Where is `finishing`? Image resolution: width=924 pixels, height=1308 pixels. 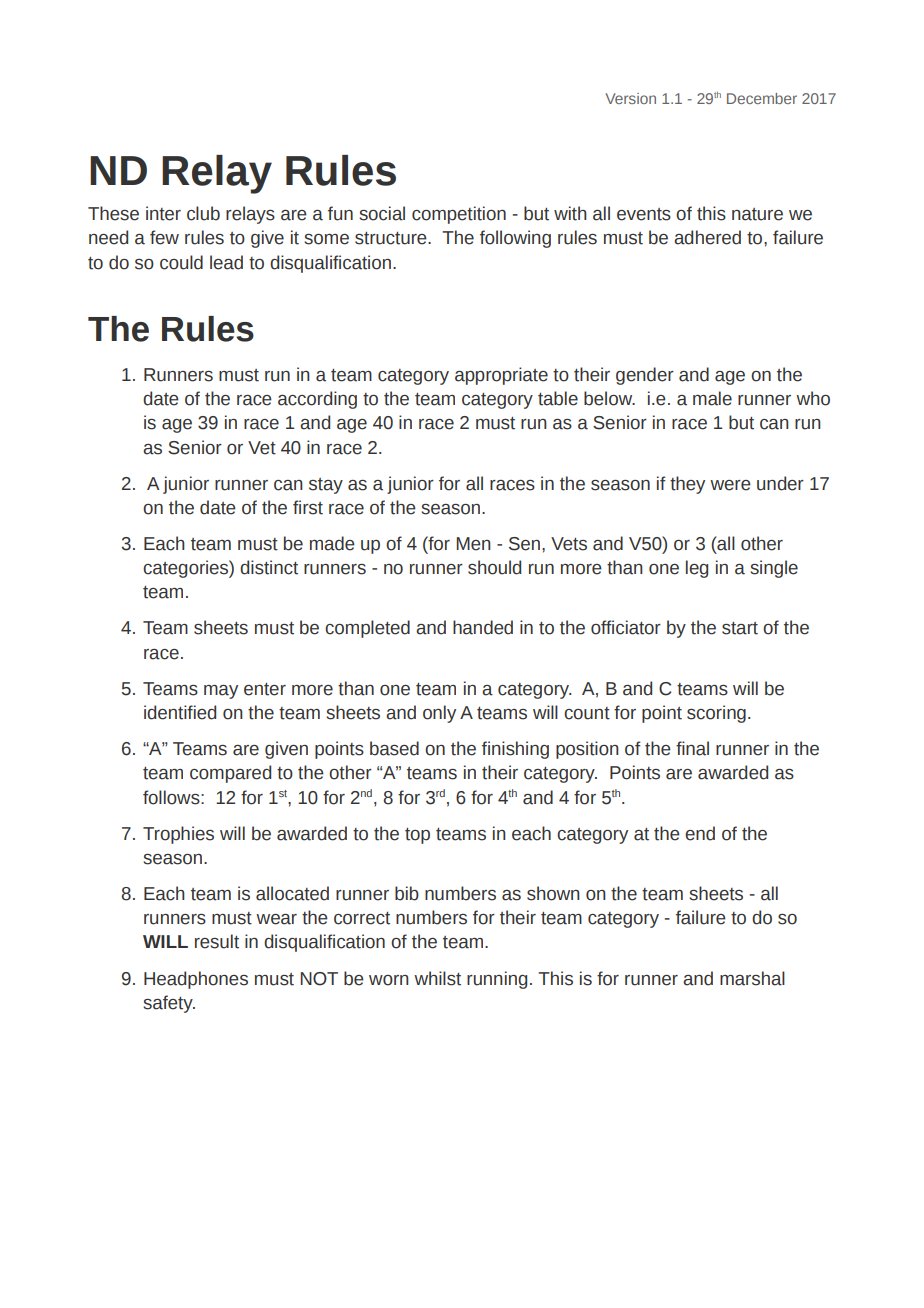 finishing is located at coordinates (515, 750).
